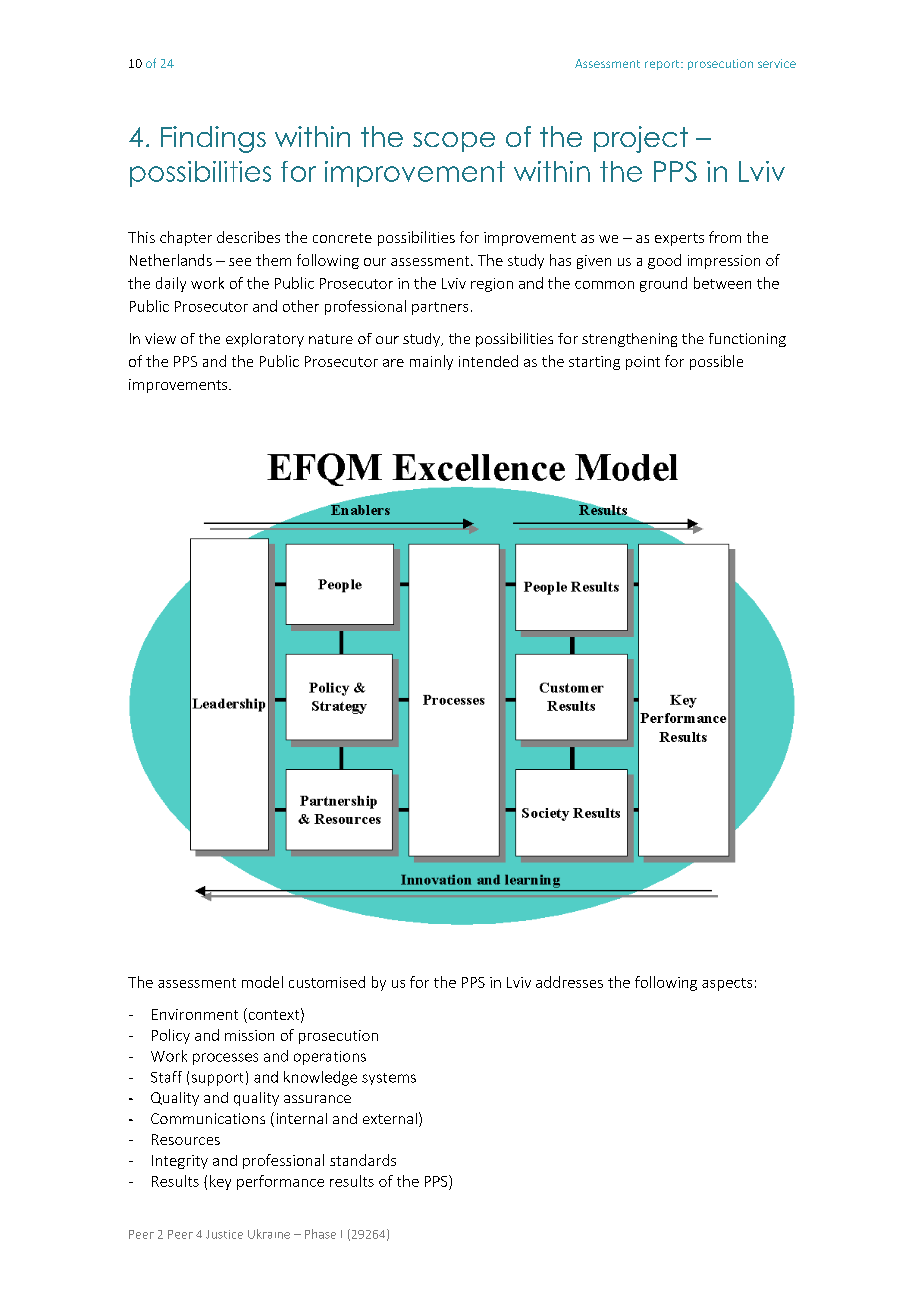 The width and height of the document is (924, 1308). I want to click on mainly, so click(431, 362).
